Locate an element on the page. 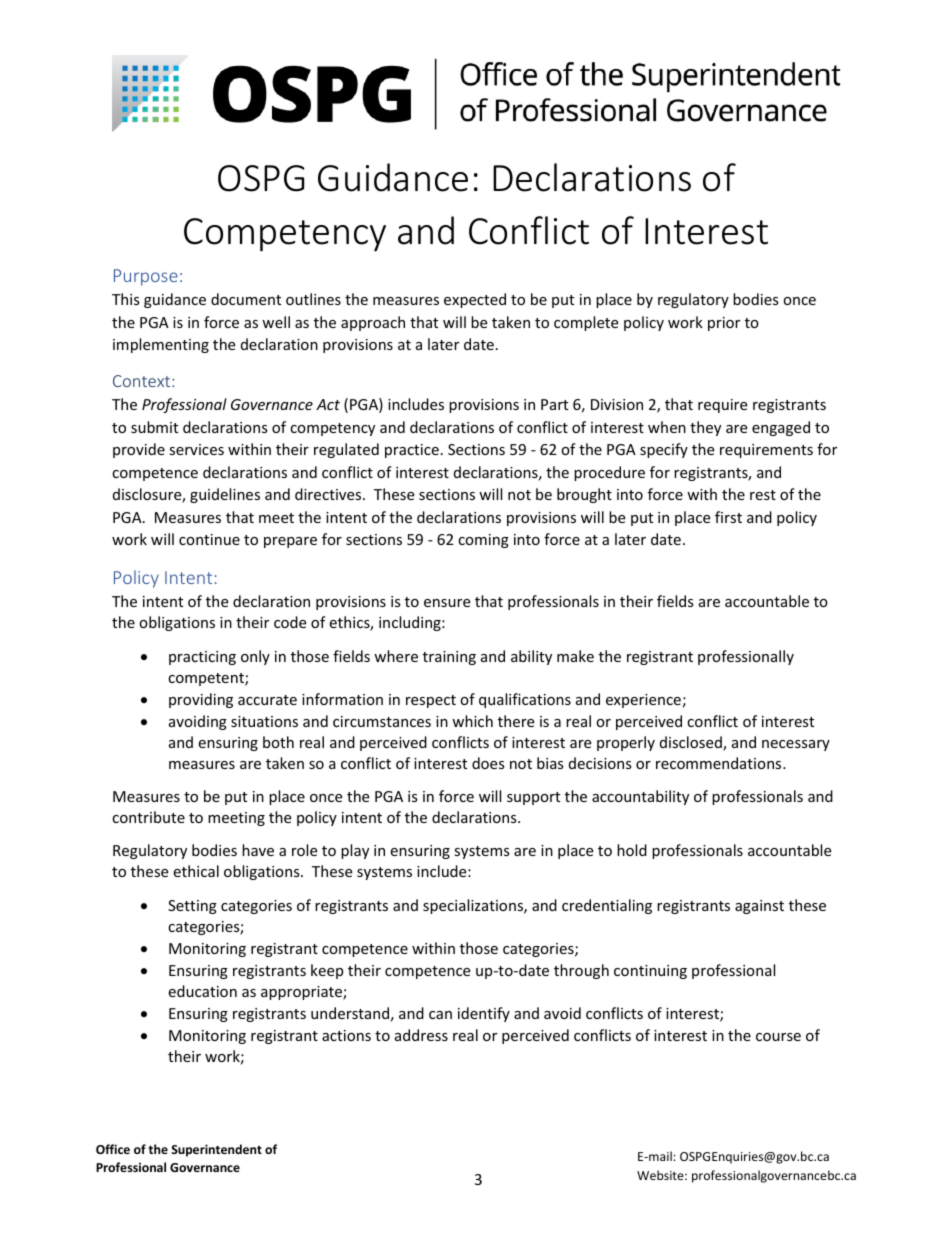 The width and height of the document is (952, 1233). providing is located at coordinates (201, 700).
